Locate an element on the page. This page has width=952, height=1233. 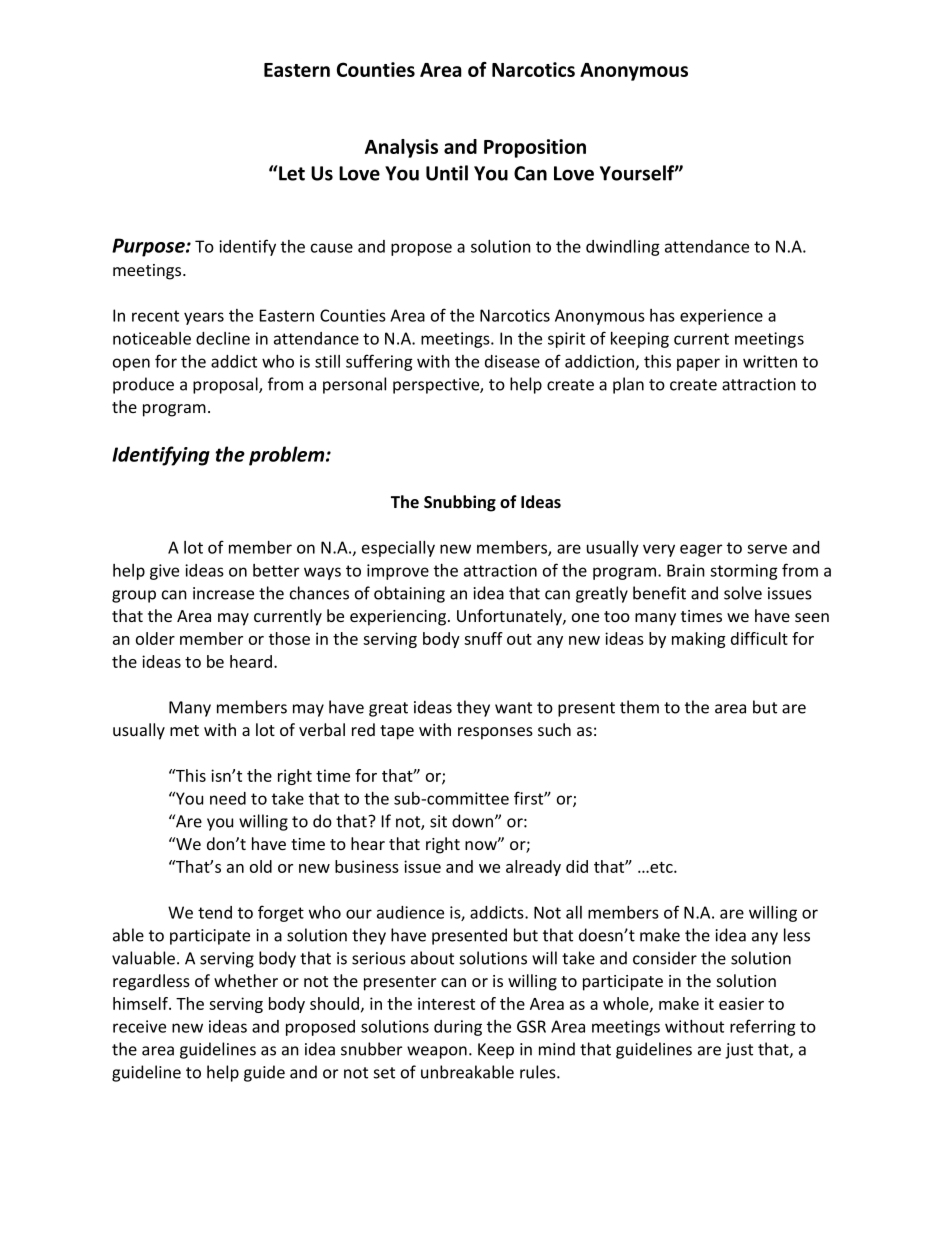
receive is located at coordinates (139, 1026).
